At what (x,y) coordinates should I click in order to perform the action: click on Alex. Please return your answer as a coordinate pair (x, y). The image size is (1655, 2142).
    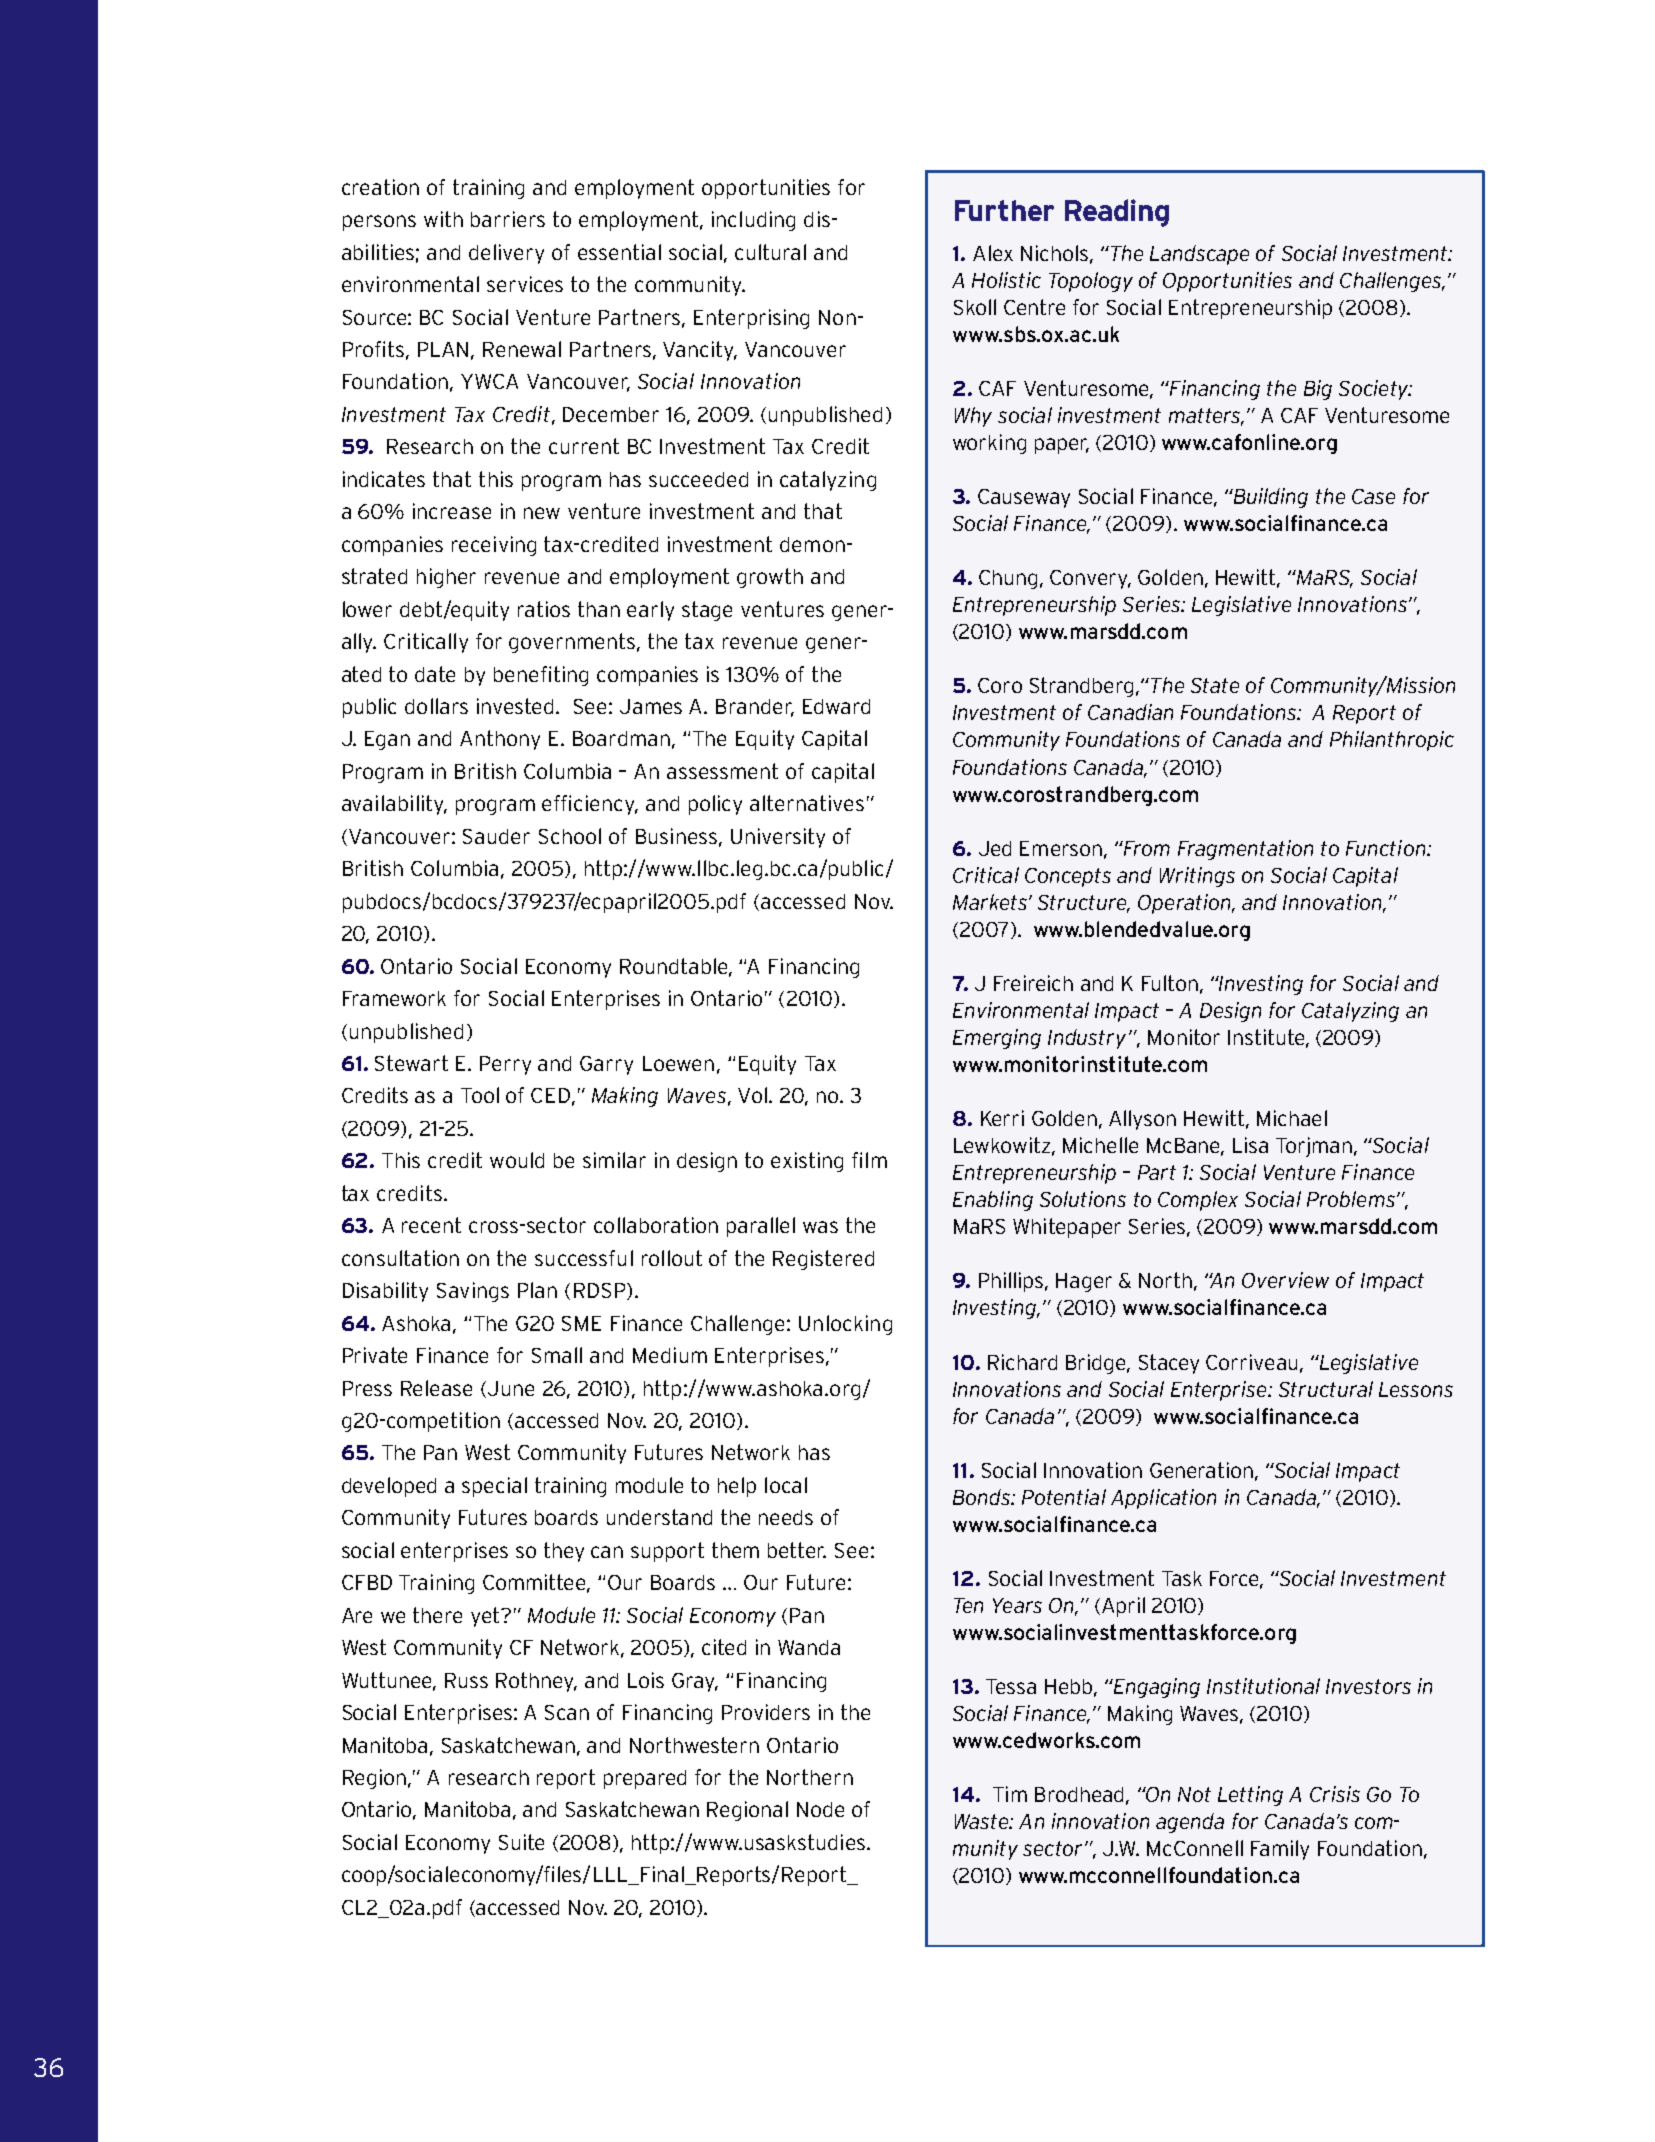
    Looking at the image, I should click on (993, 253).
